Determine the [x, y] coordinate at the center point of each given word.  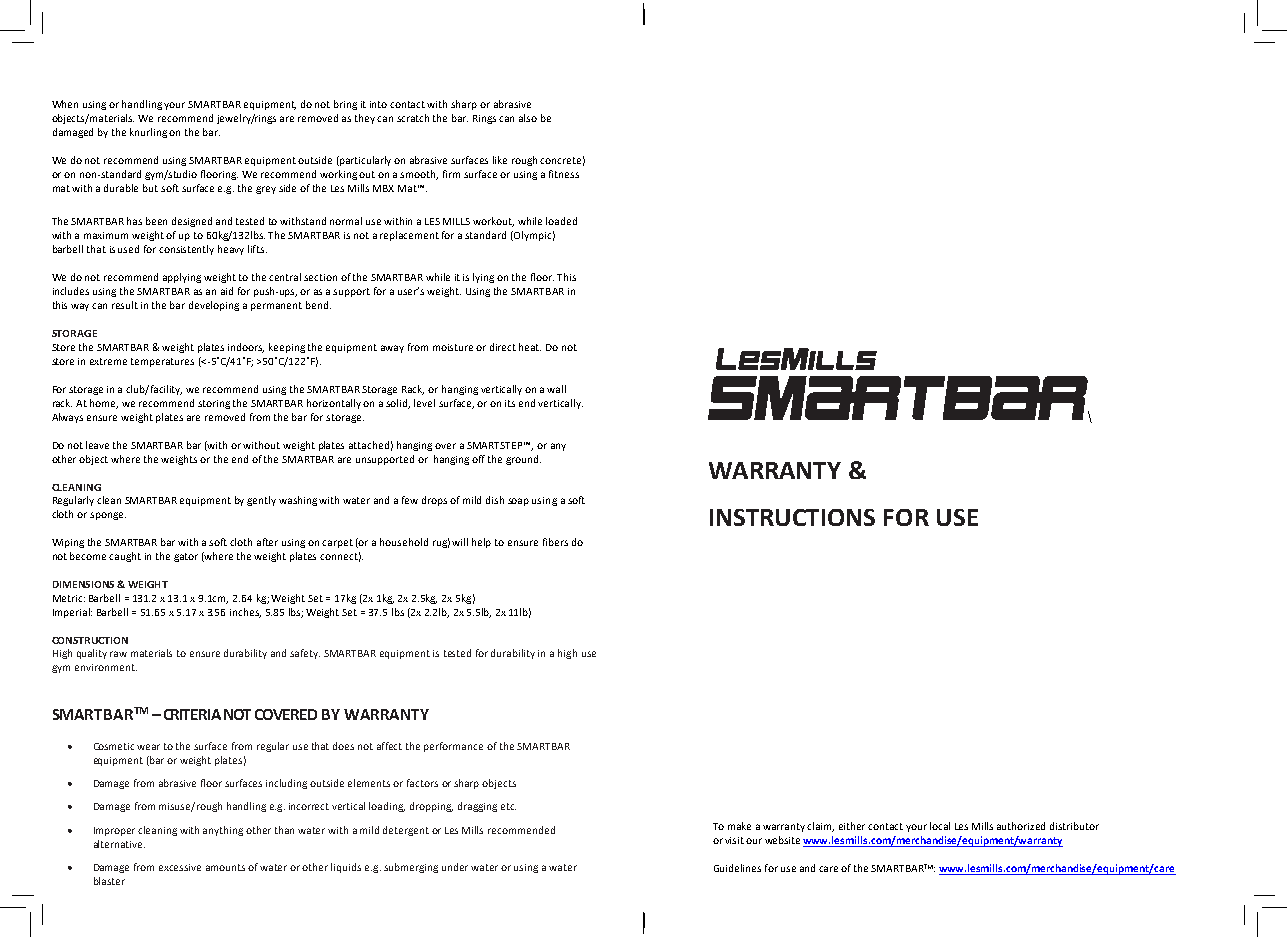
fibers [555, 542]
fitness [564, 174]
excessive [180, 867]
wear [148, 747]
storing [214, 404]
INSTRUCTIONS [792, 517]
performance [453, 747]
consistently [186, 250]
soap [518, 502]
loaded [561, 221]
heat [530, 347]
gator [186, 557]
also [528, 118]
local [940, 826]
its [510, 403]
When [65, 104]
